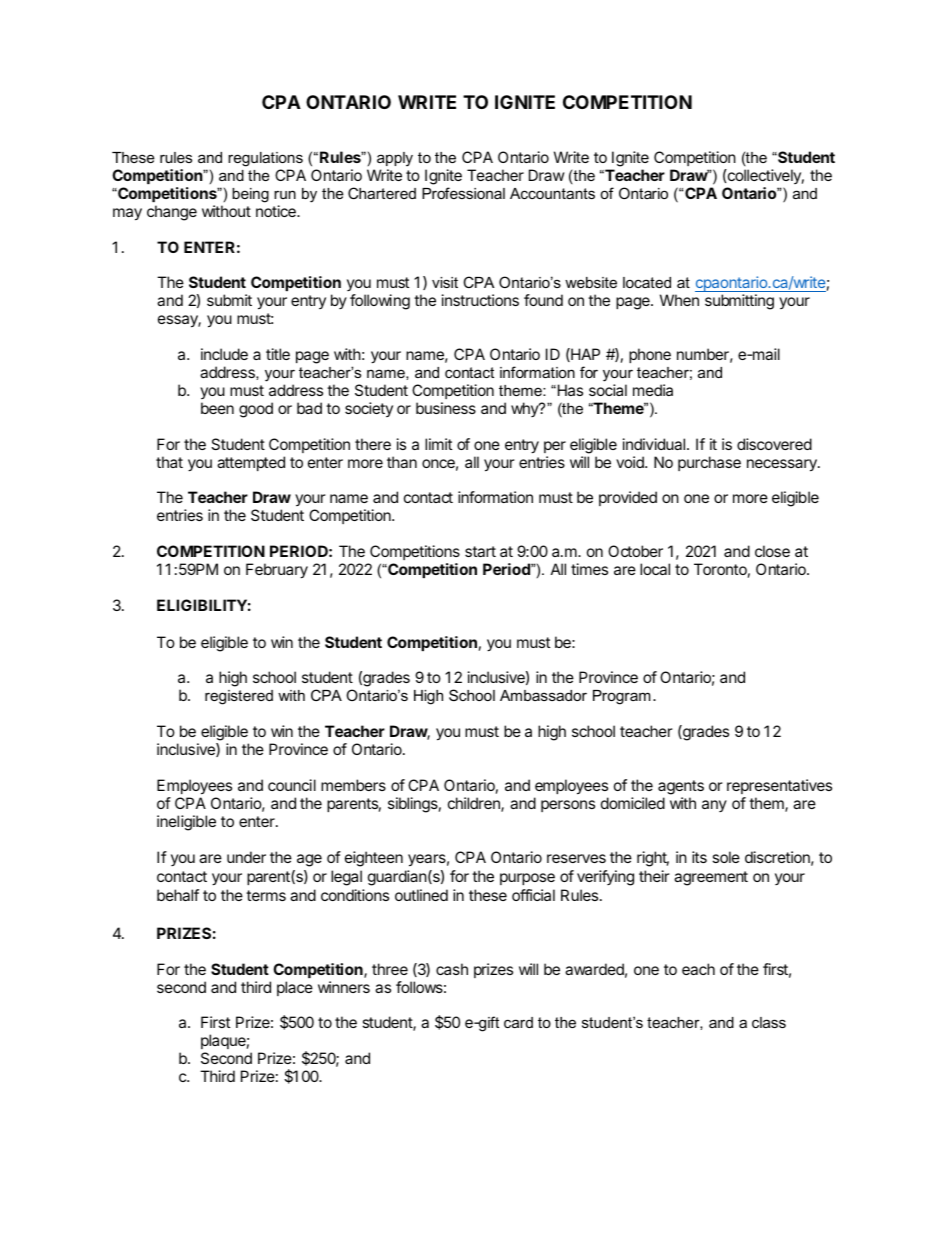 The height and width of the page is (1233, 952). What do you see at coordinates (655, 569) in the page?
I see `local` at bounding box center [655, 569].
